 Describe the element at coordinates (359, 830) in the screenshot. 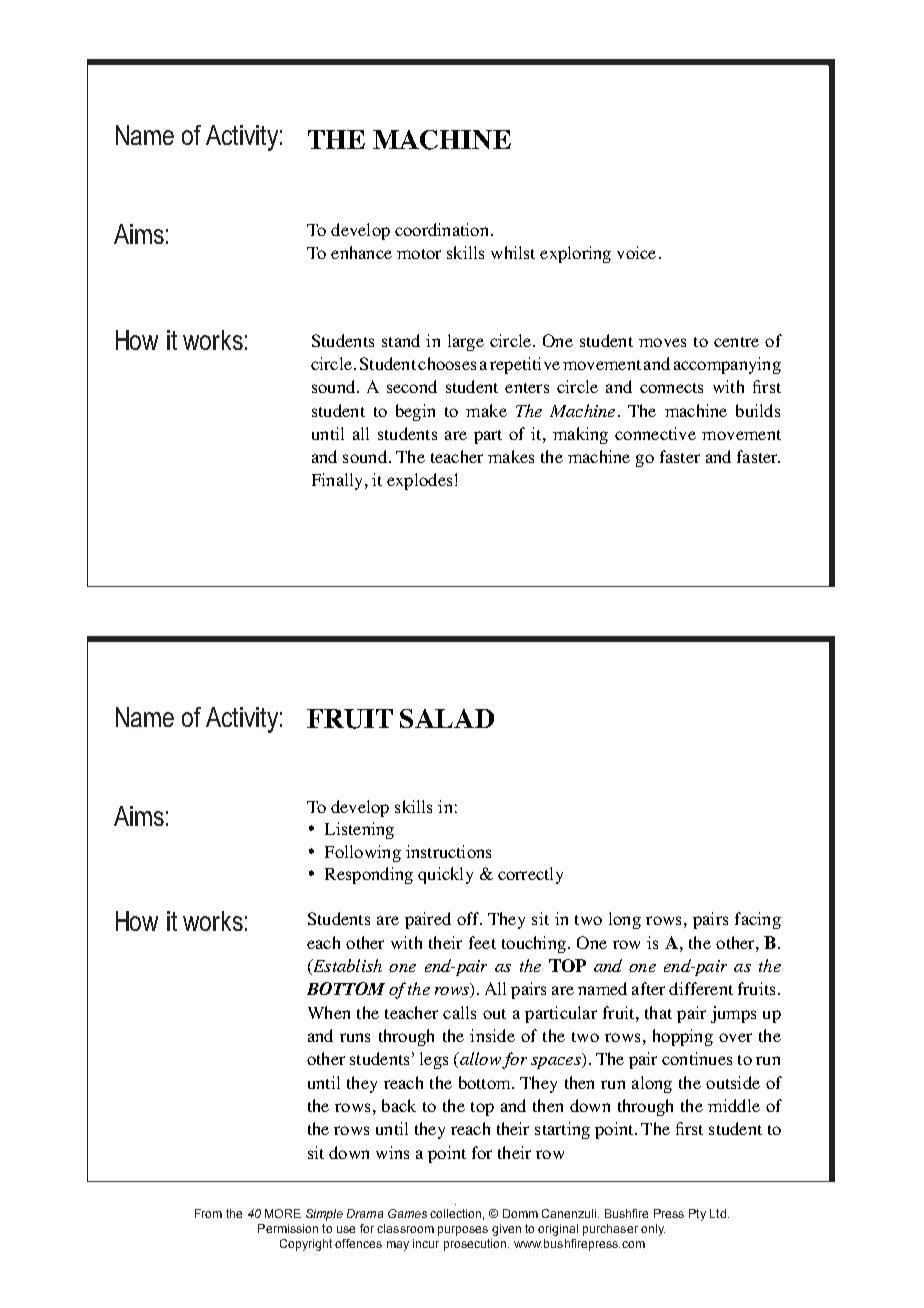

I see `Listening` at that location.
